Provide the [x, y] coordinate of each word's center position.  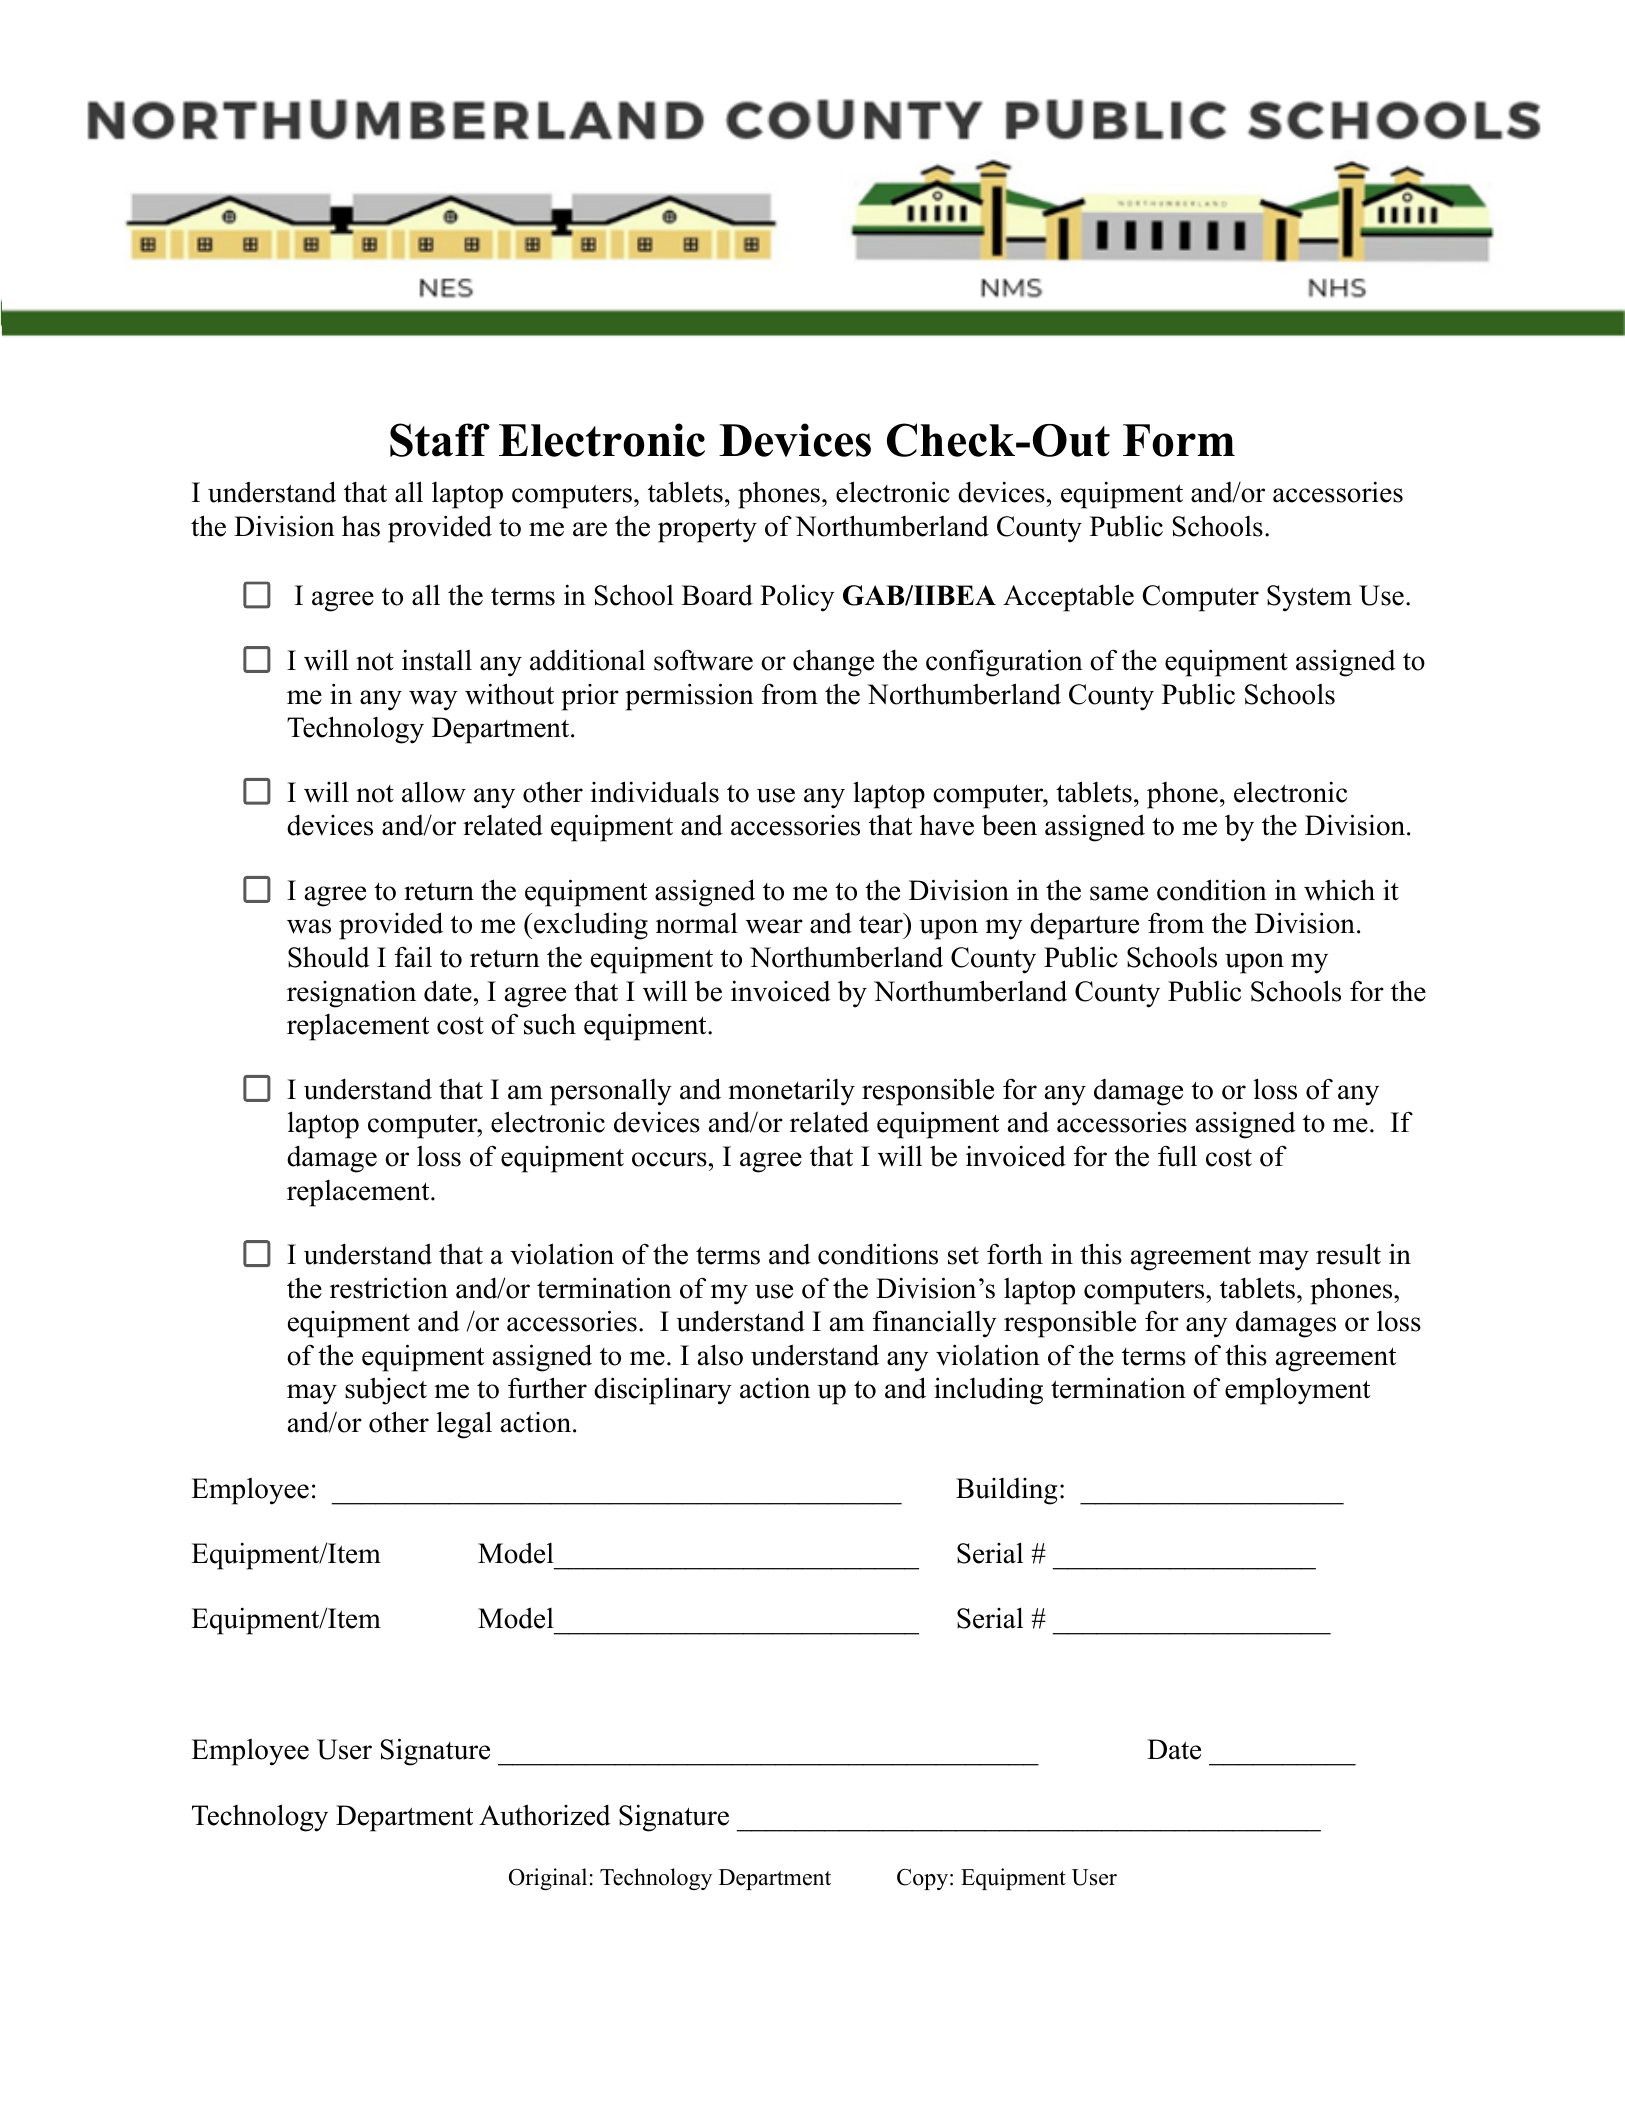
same [1119, 893]
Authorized [545, 1815]
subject [386, 1391]
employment [1297, 1391]
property [707, 531]
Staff [440, 440]
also [720, 1355]
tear [882, 924]
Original [548, 1879]
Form [1179, 440]
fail [413, 957]
